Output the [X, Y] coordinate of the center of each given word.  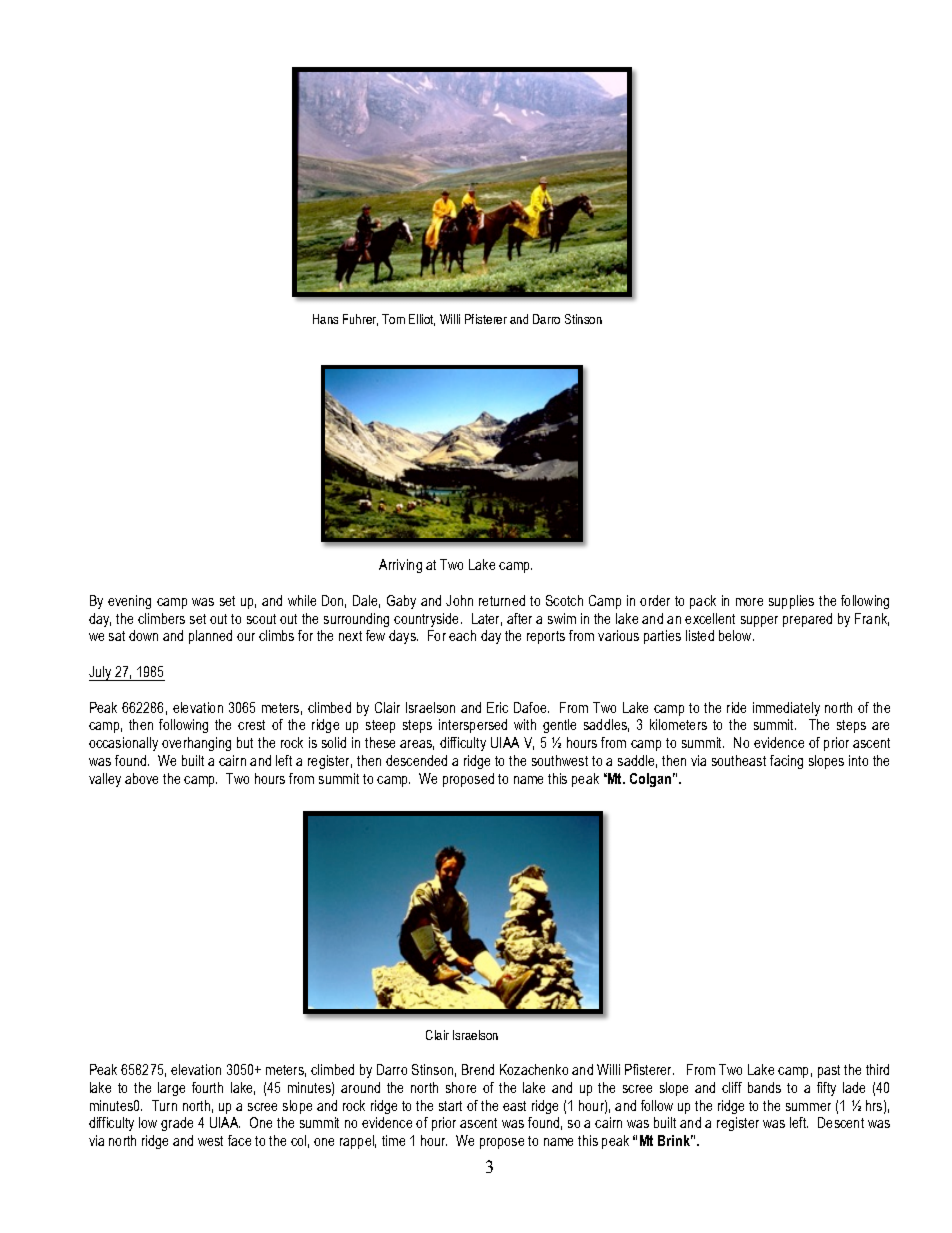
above [141, 778]
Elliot [422, 320]
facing [786, 762]
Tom [393, 319]
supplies [791, 602]
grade [177, 1124]
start [450, 1106]
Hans [325, 319]
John [459, 600]
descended [416, 760]
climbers [161, 618]
